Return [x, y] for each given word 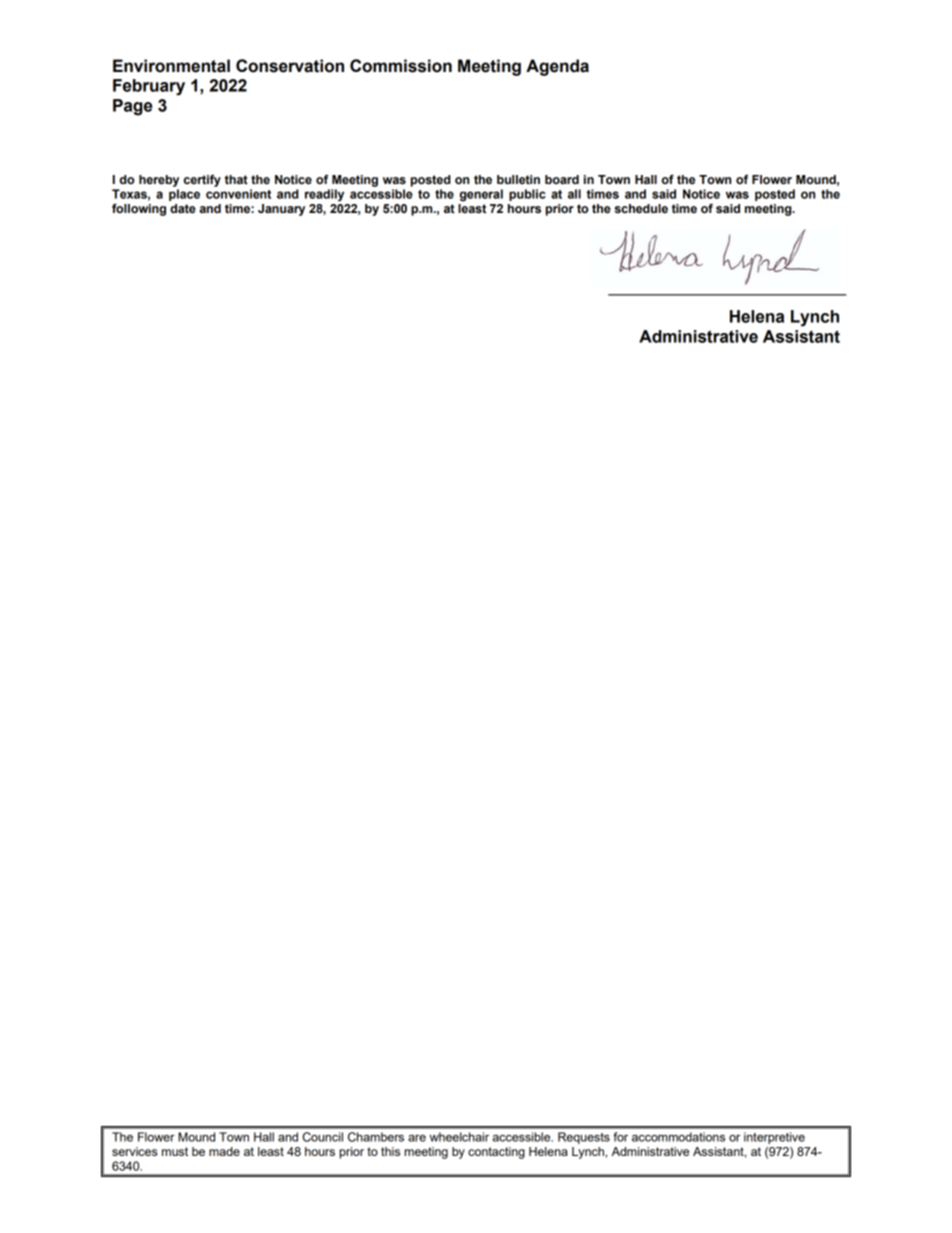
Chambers [376, 1137]
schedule [641, 209]
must [175, 1151]
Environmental [171, 66]
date [183, 209]
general [481, 195]
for [620, 1137]
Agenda [557, 67]
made [224, 1151]
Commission [401, 66]
